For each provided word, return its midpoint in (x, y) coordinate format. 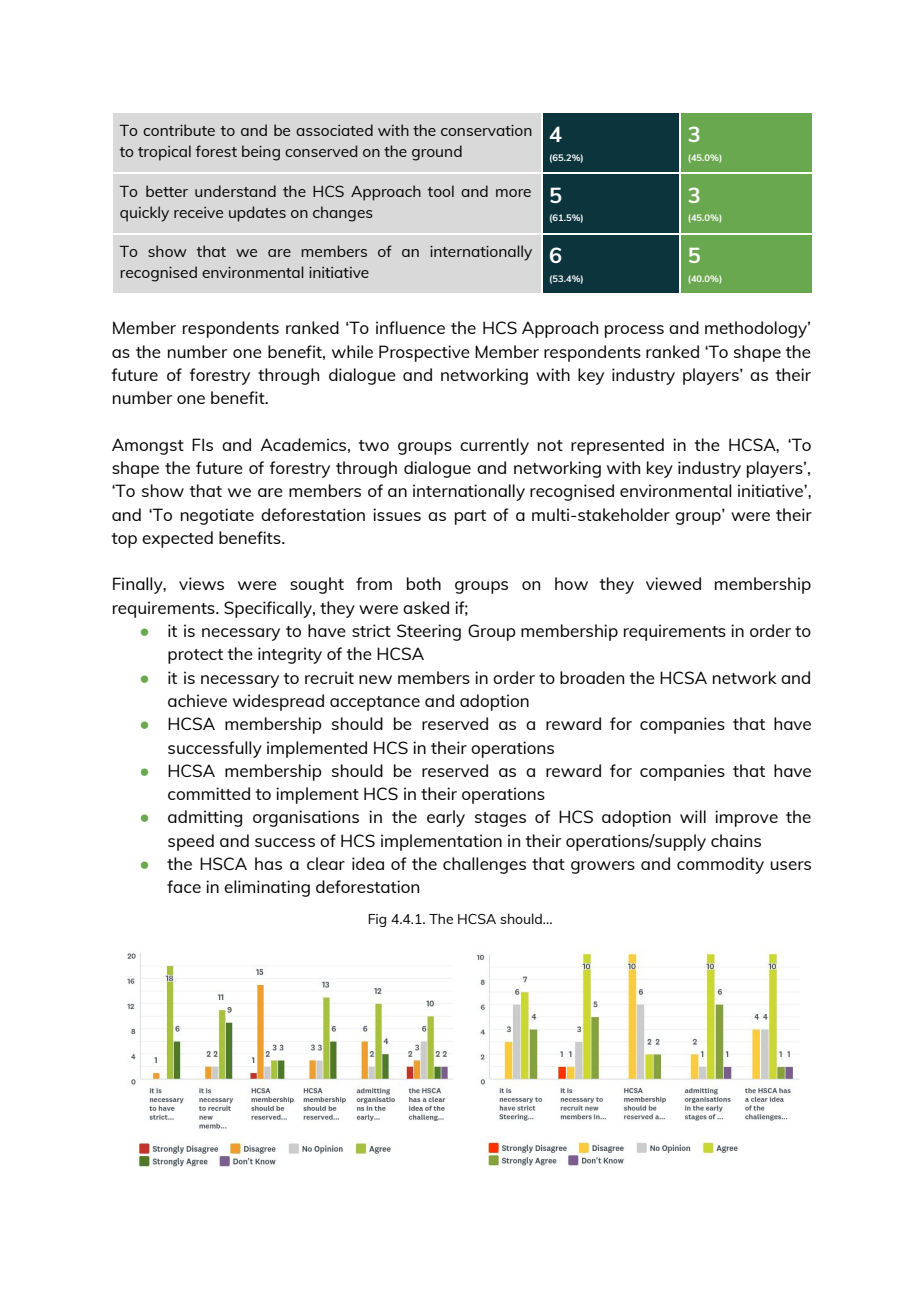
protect (195, 656)
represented (617, 446)
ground (437, 153)
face (184, 886)
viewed (673, 583)
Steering (429, 632)
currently (494, 446)
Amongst (148, 446)
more (513, 193)
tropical (164, 153)
